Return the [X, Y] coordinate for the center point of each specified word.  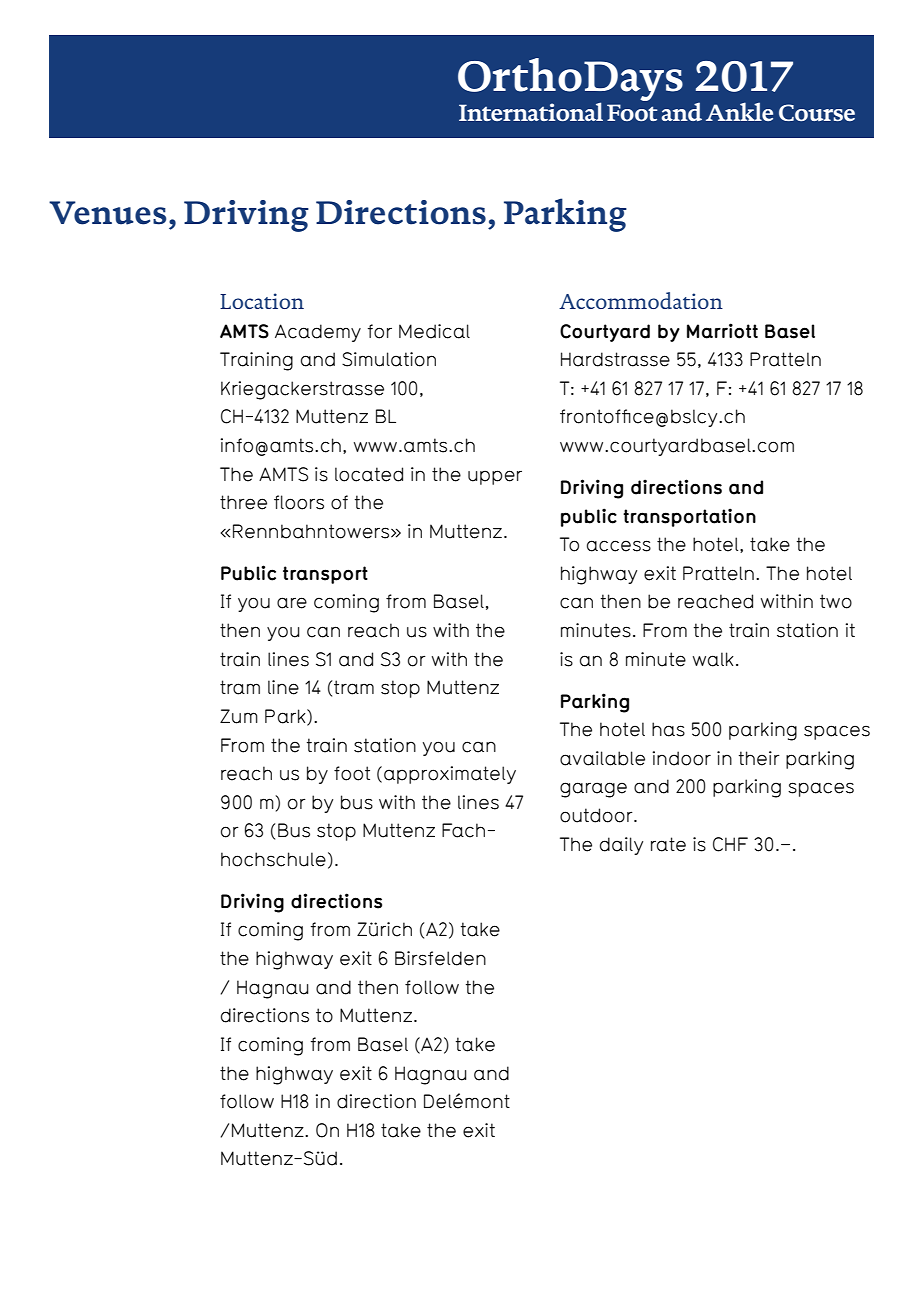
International [531, 111]
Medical [434, 331]
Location [262, 301]
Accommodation [641, 300]
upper [495, 477]
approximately [450, 775]
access [619, 546]
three [243, 502]
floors [299, 502]
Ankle [739, 111]
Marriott [722, 331]
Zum [239, 716]
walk [713, 659]
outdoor [597, 815]
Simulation [389, 359]
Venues [107, 213]
